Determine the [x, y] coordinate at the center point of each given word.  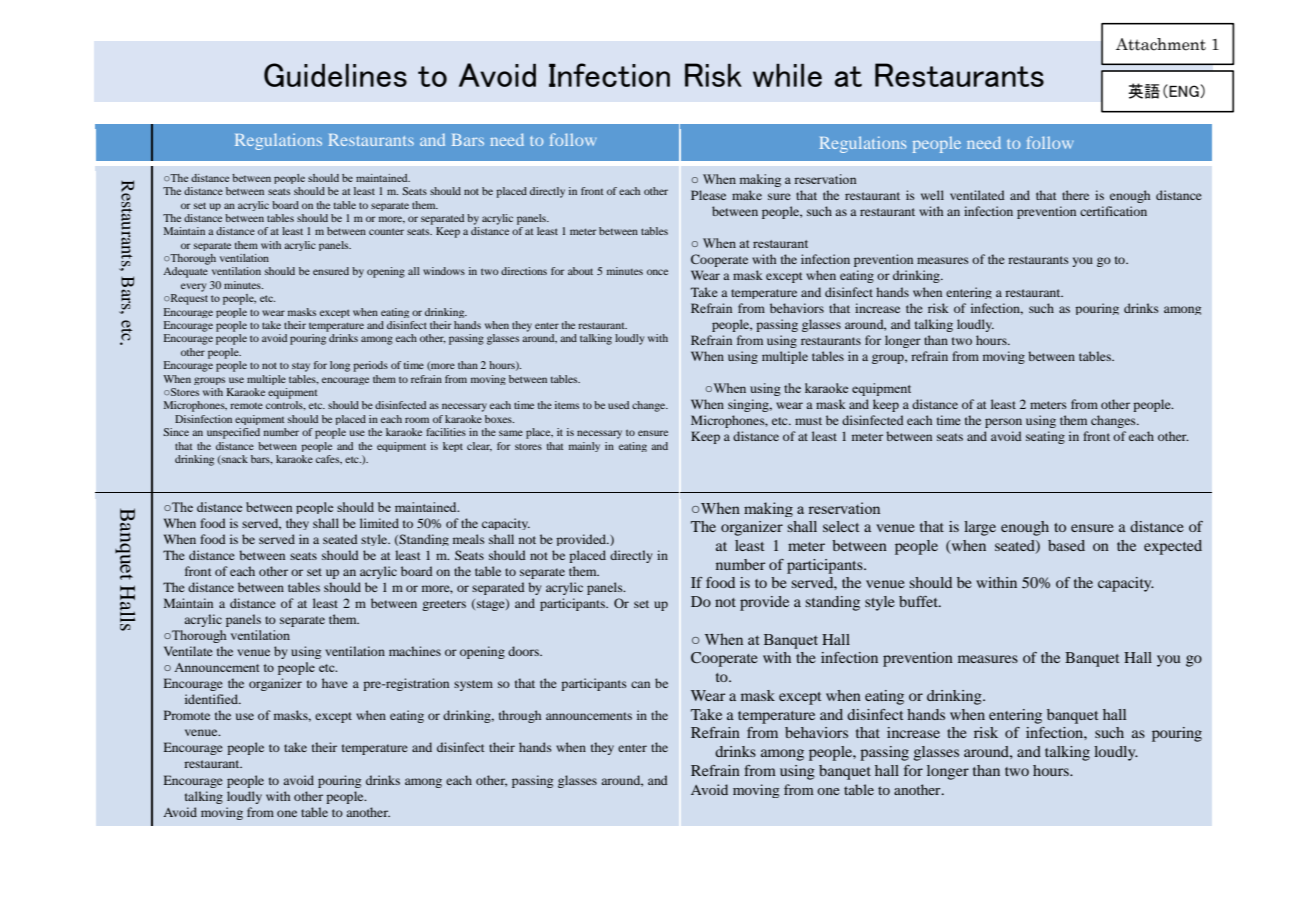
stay [301, 367]
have [335, 683]
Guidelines [335, 75]
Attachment [1161, 44]
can [640, 684]
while [787, 75]
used [618, 405]
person [1003, 423]
